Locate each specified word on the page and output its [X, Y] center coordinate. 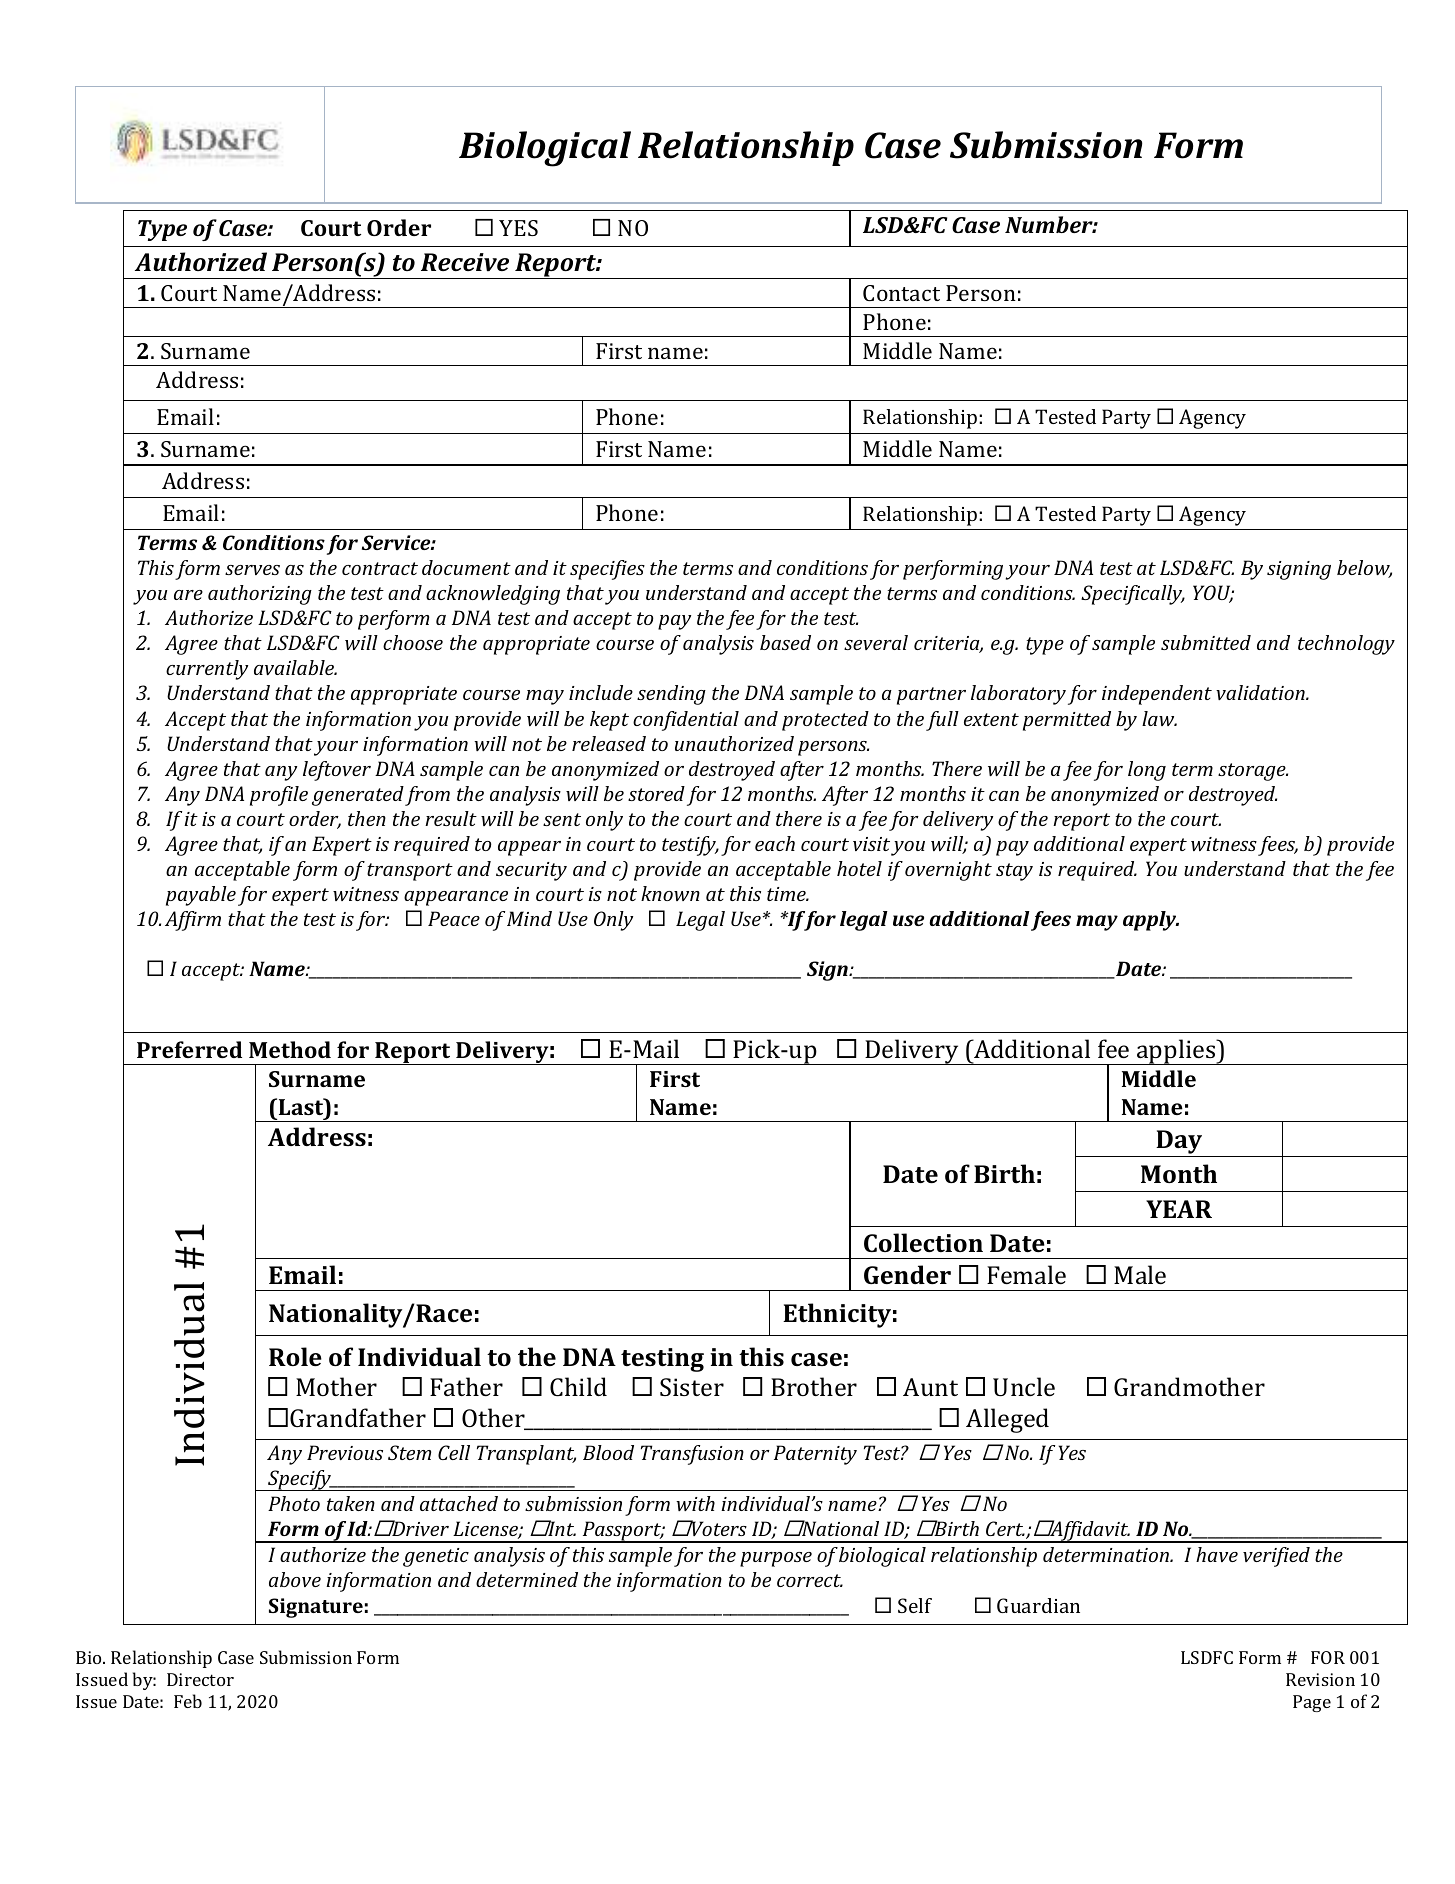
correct [810, 1580]
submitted [1206, 642]
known [670, 893]
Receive [465, 262]
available [295, 667]
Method [290, 1049]
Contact [901, 293]
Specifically [1133, 595]
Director [200, 1679]
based [785, 642]
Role [295, 1356]
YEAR [1179, 1209]
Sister [692, 1387]
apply [1151, 921]
